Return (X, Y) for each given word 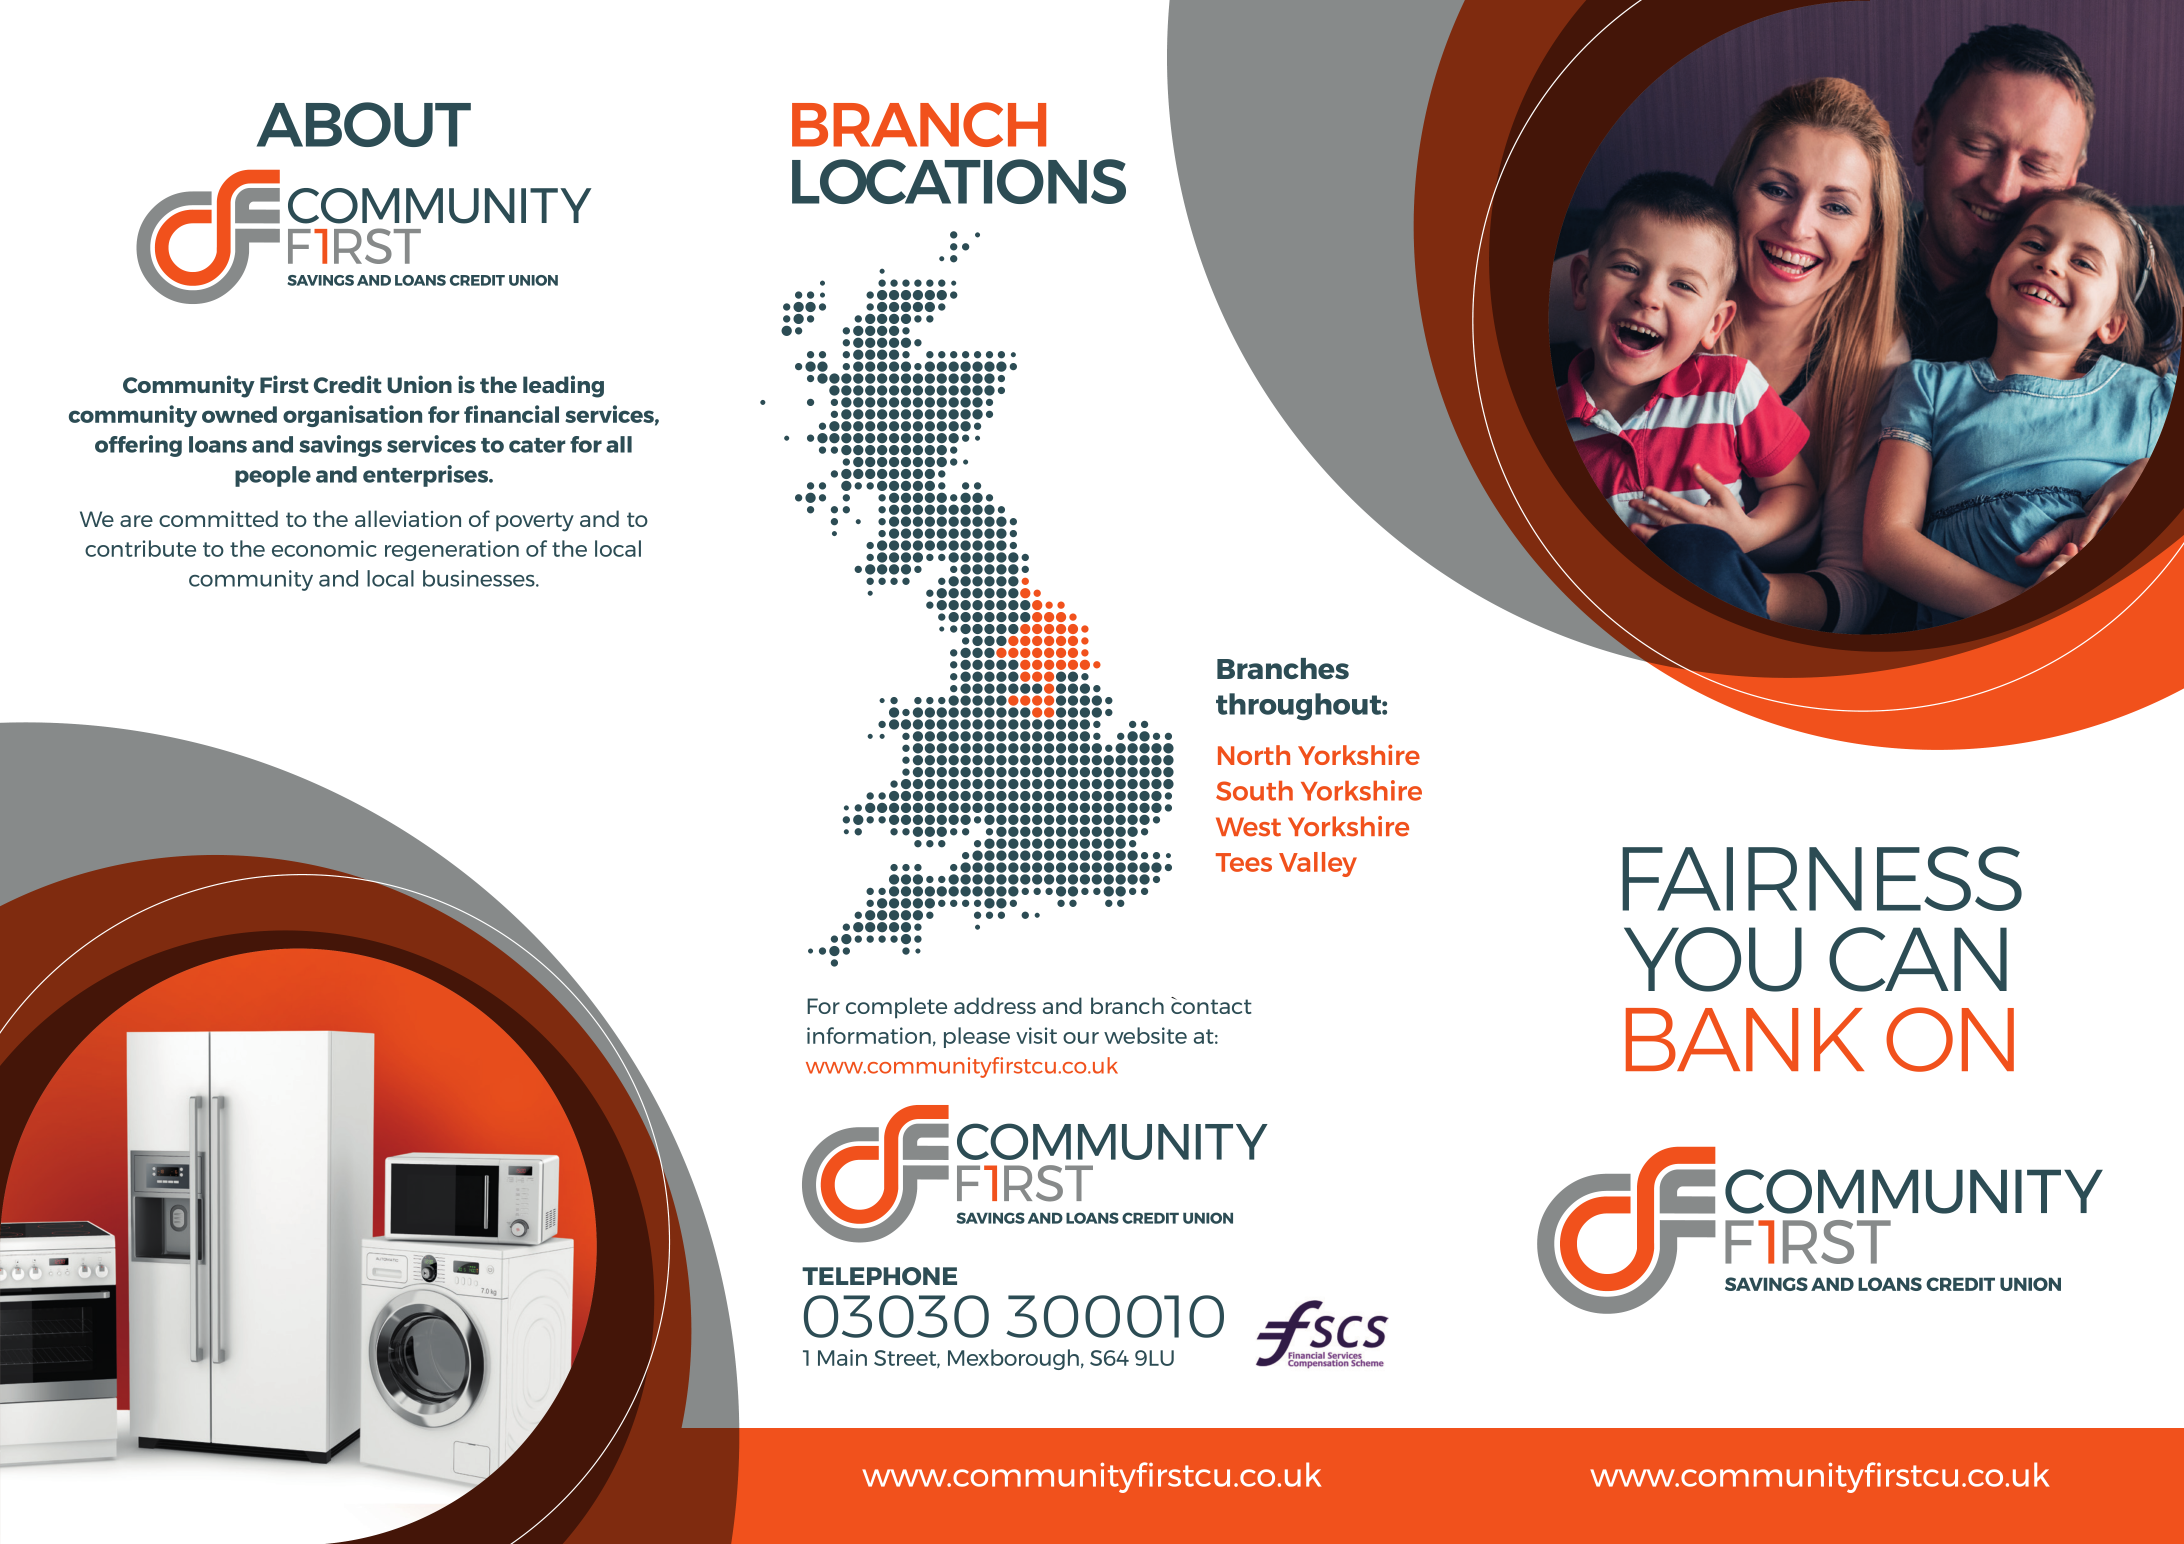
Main (842, 1357)
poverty (535, 522)
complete (896, 1008)
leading (563, 386)
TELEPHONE (879, 1276)
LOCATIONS (959, 181)
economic (324, 548)
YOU (1713, 959)
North (1254, 755)
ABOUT (364, 124)
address (995, 1005)
